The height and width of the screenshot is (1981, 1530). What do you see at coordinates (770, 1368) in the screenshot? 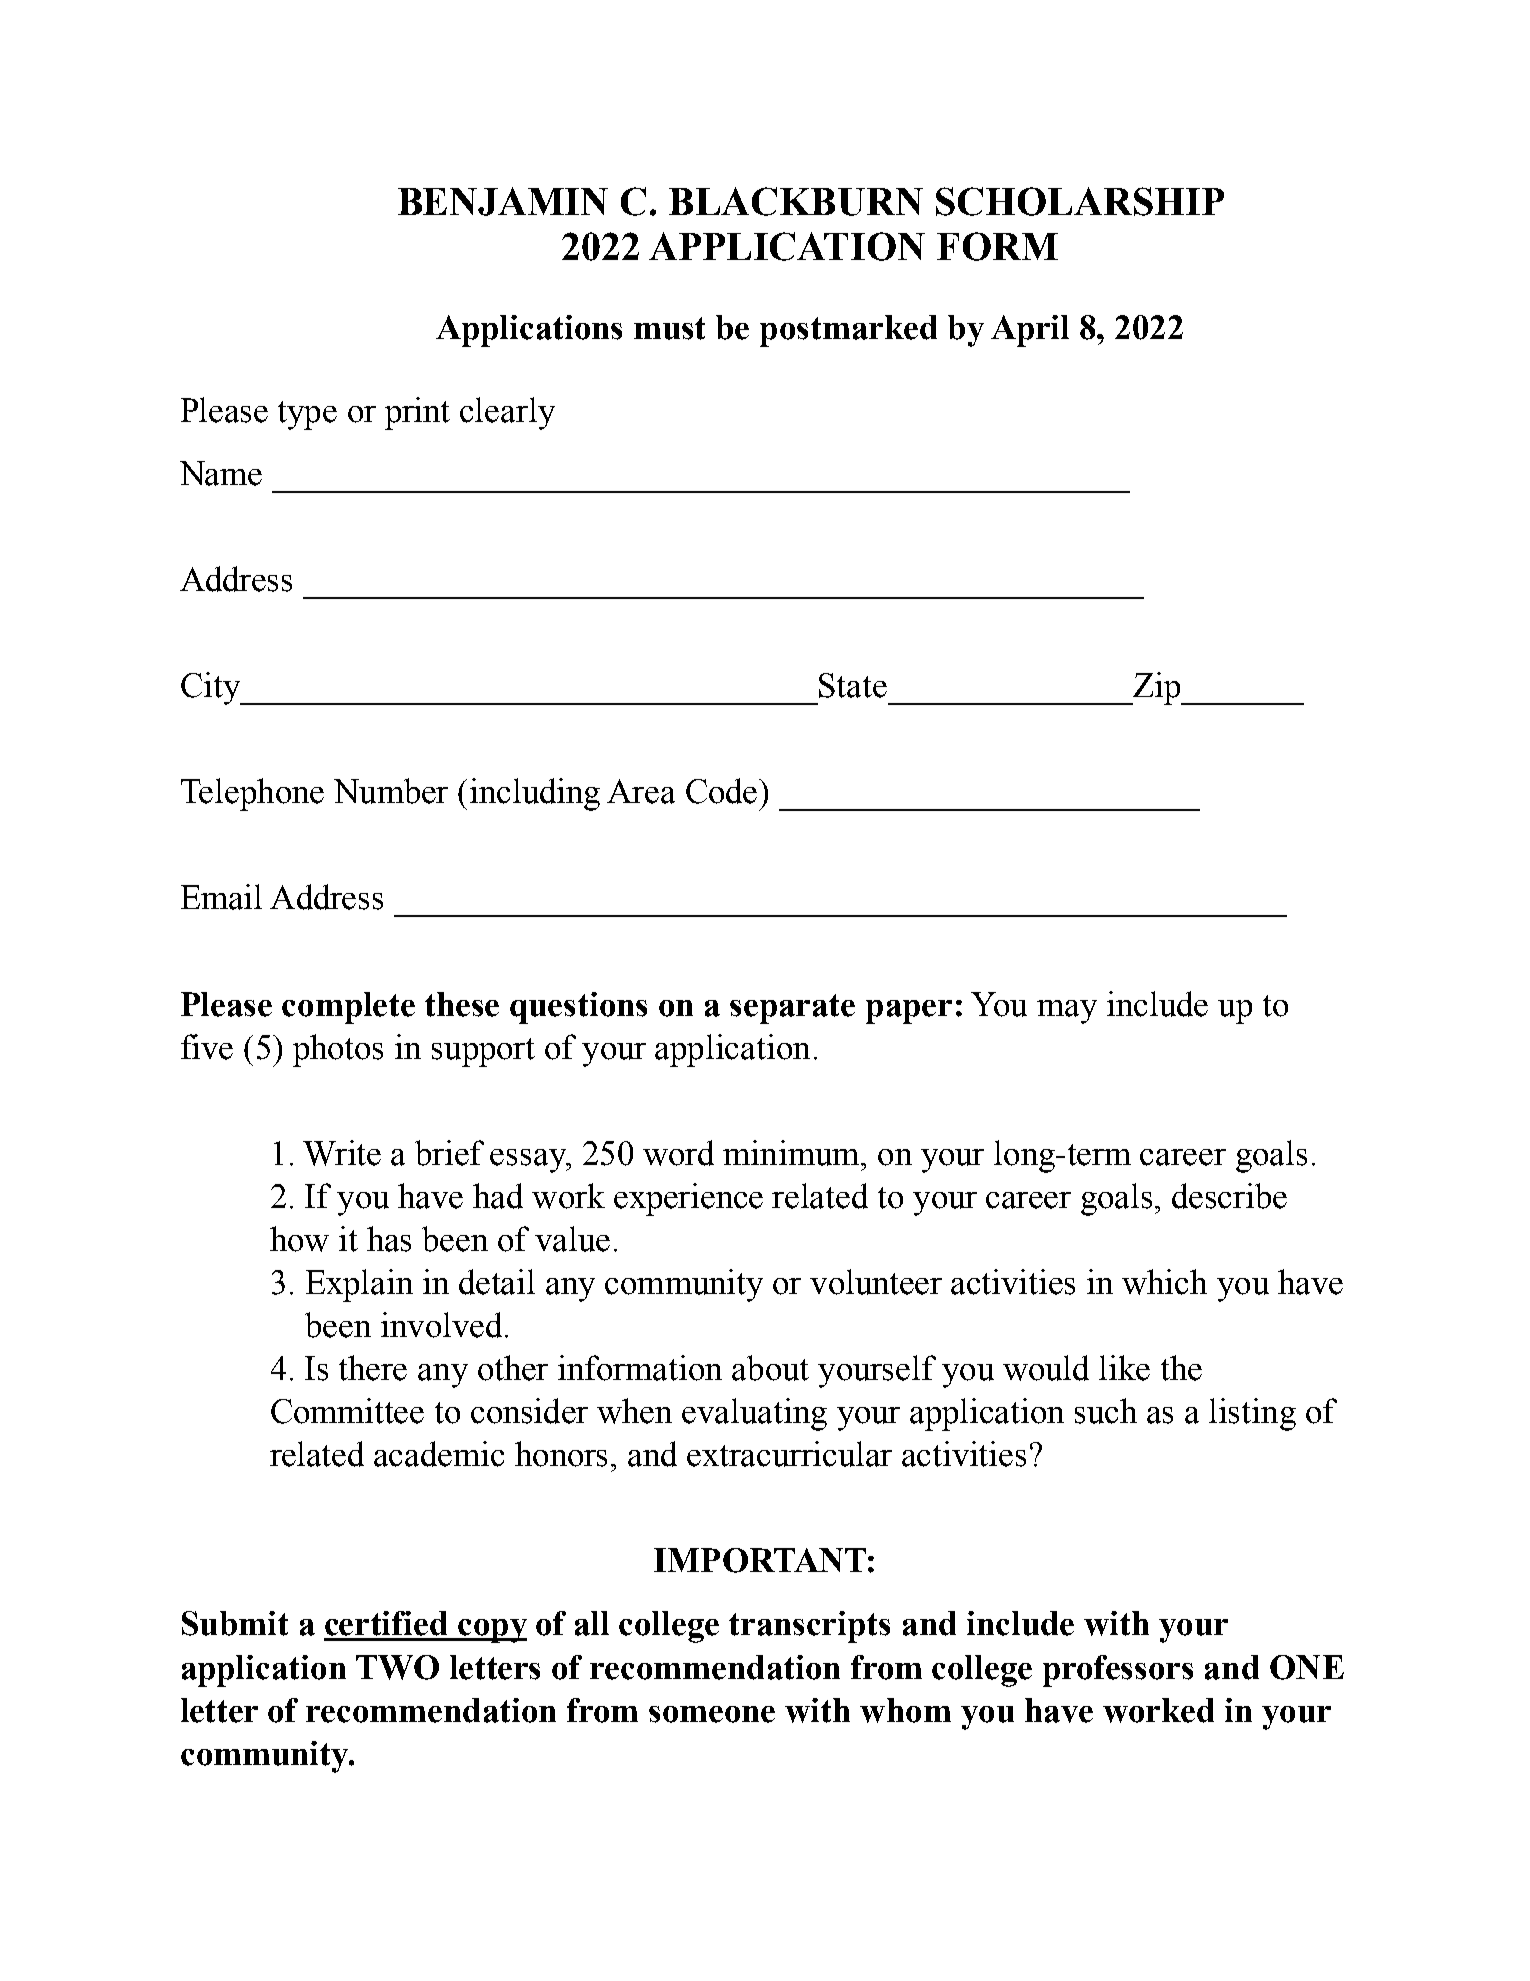
I see `about` at bounding box center [770, 1368].
